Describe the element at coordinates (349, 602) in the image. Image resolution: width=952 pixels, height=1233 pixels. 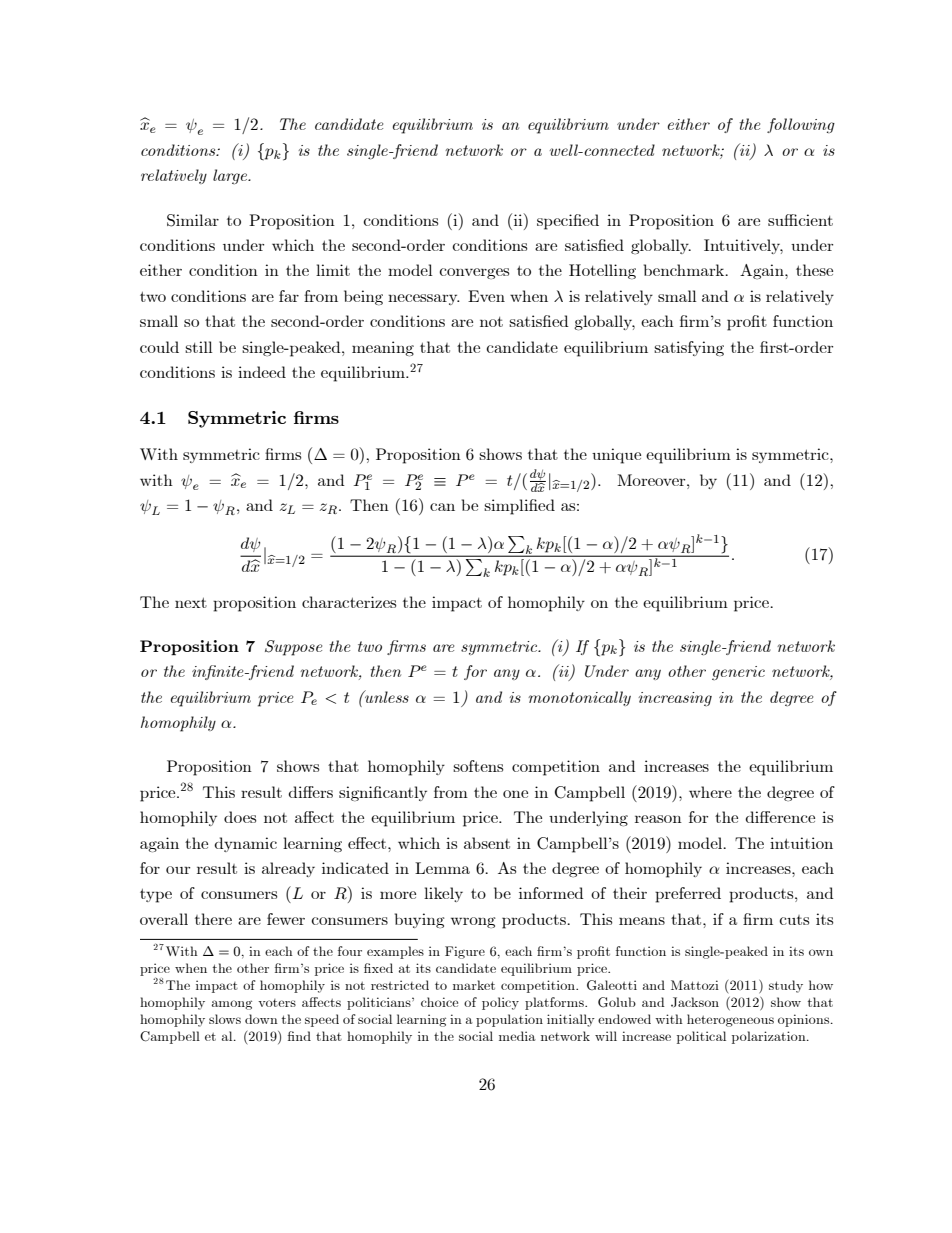
I see `characterizes` at that location.
